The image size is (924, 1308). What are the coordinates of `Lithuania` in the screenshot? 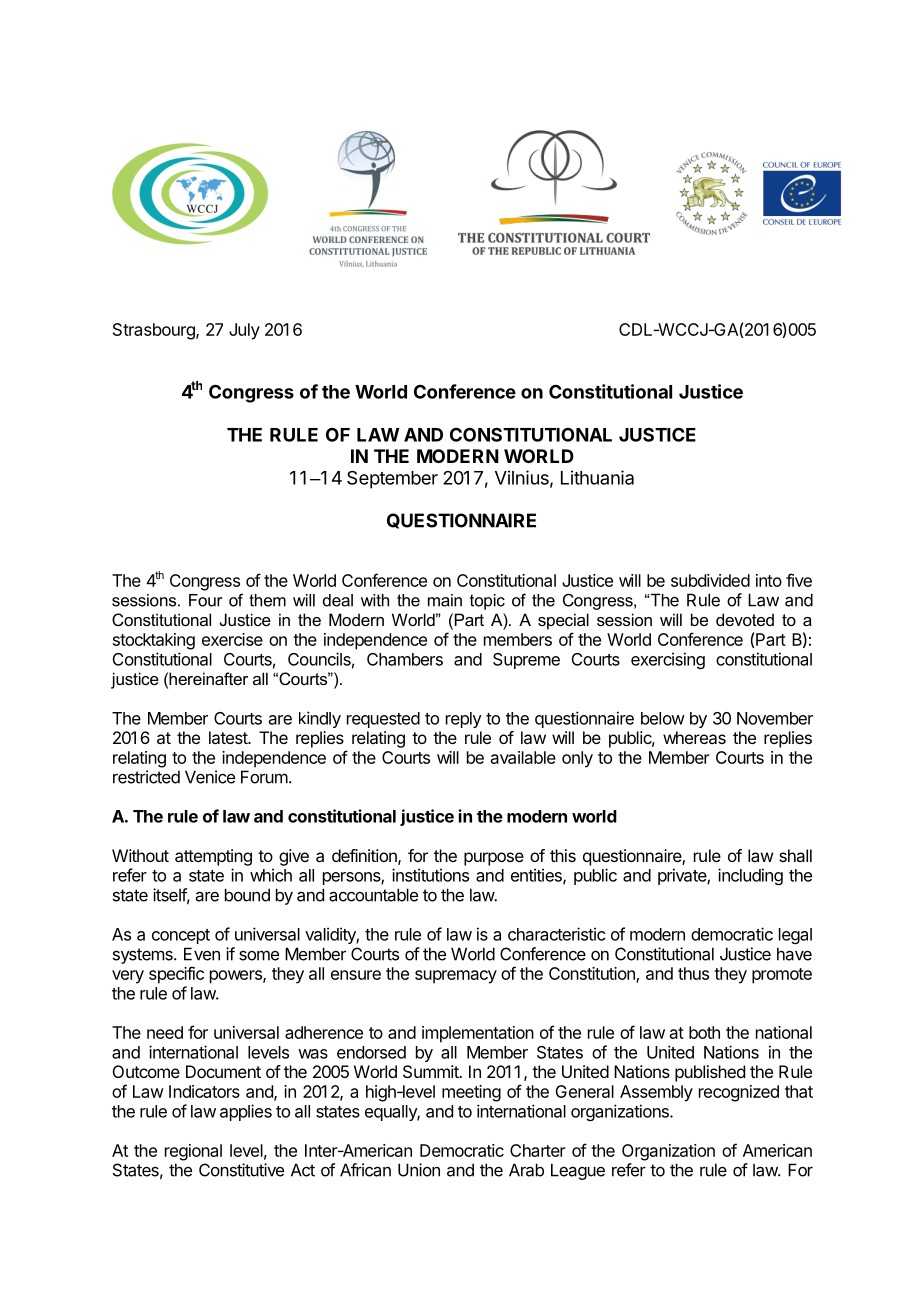 It's located at (597, 477).
